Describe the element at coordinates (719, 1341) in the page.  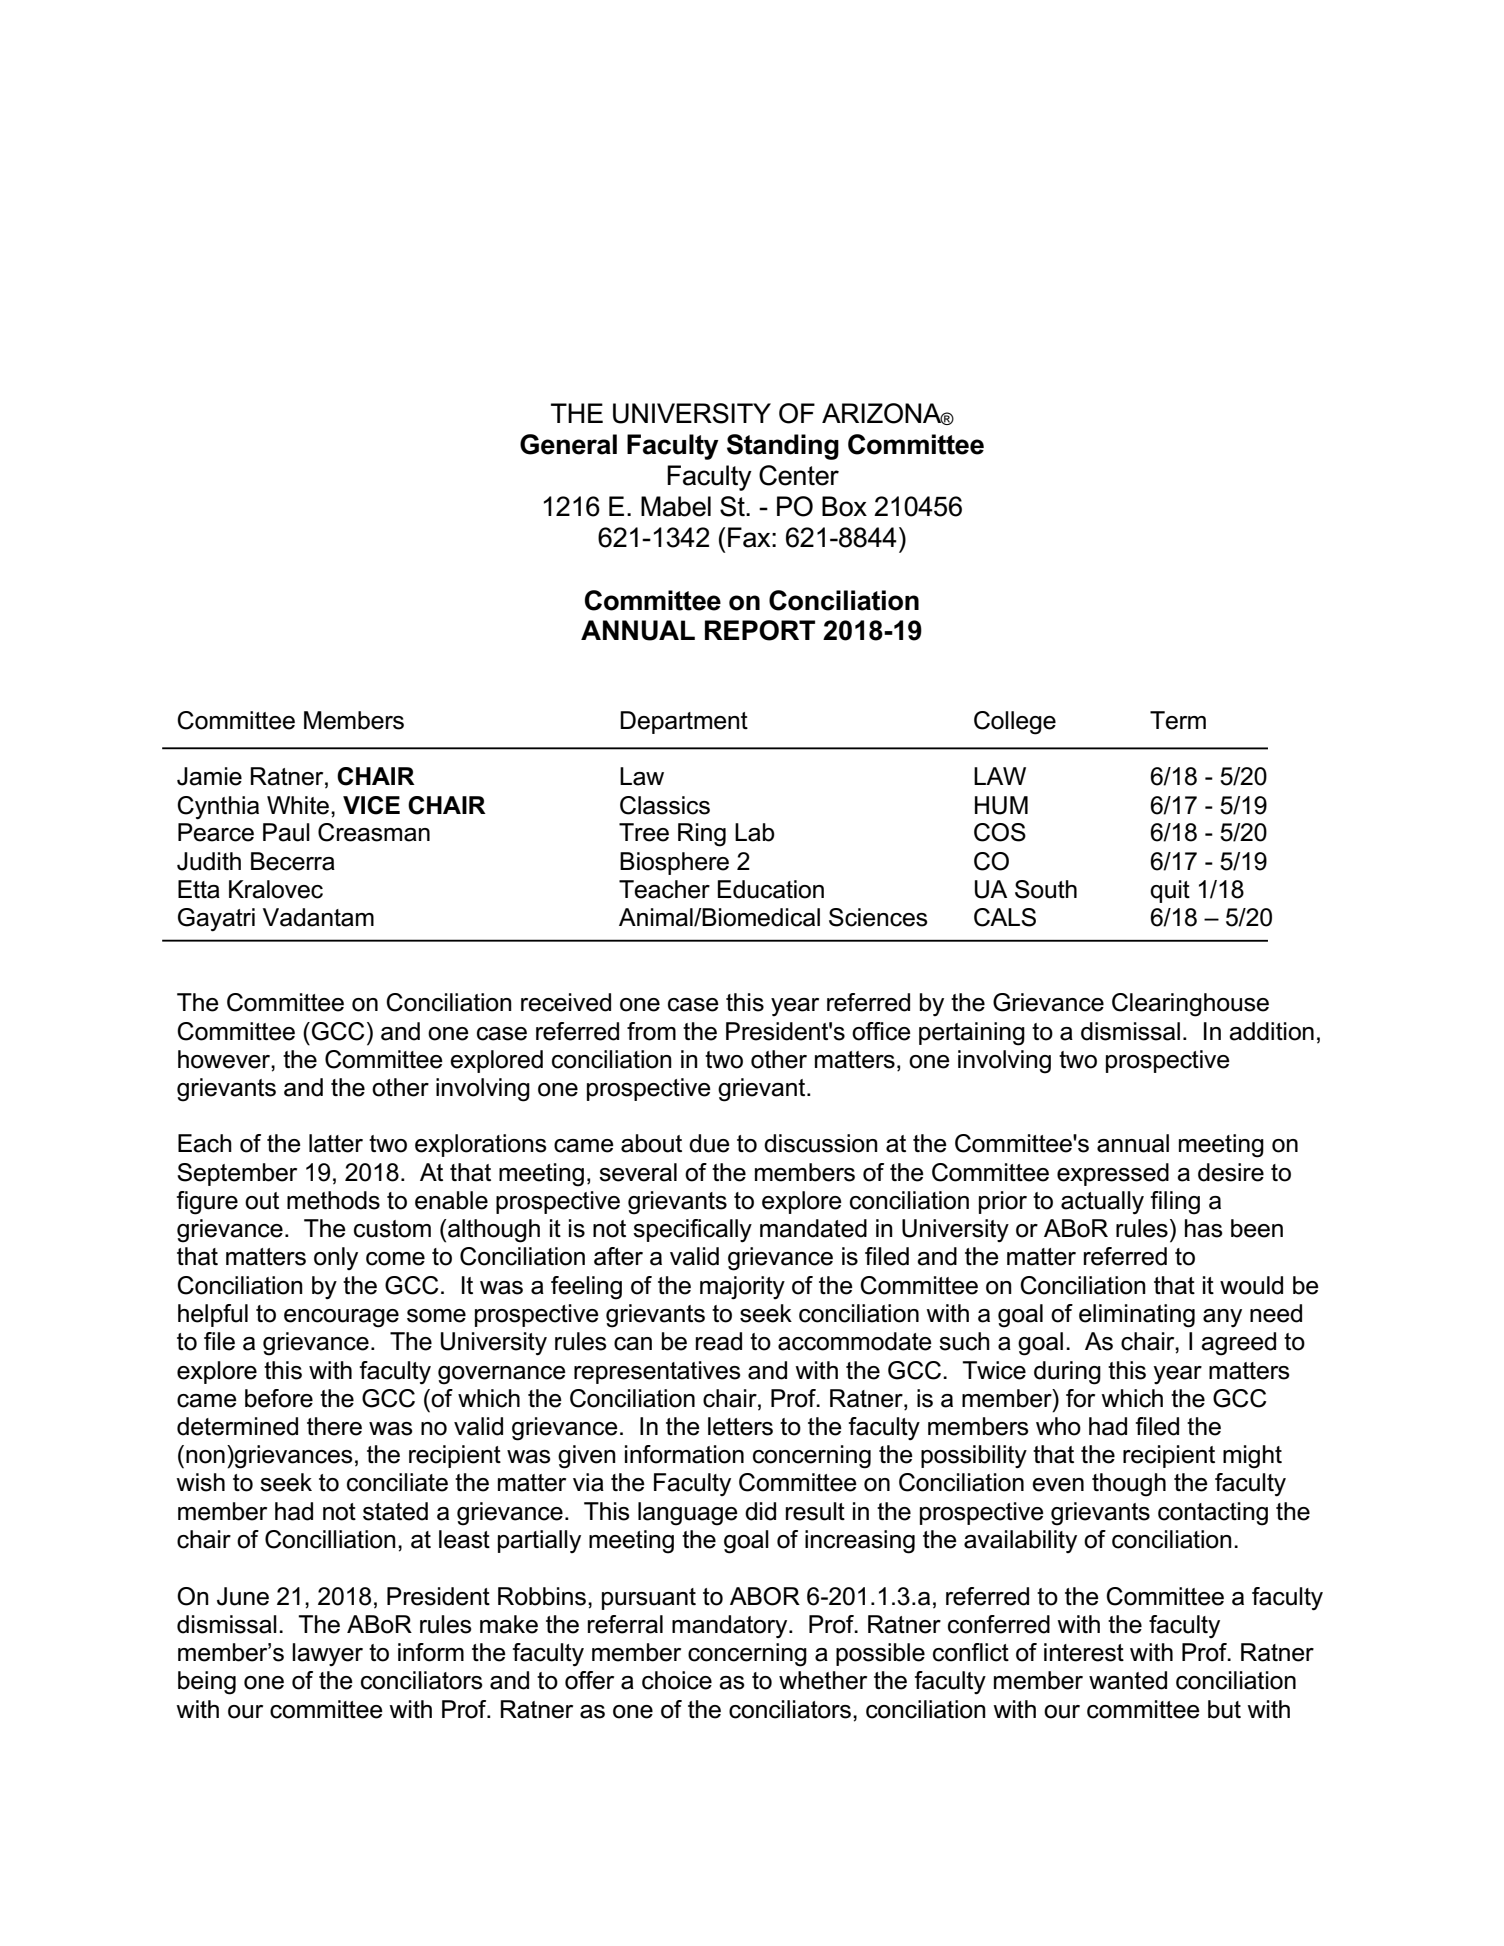
I see `read` at that location.
